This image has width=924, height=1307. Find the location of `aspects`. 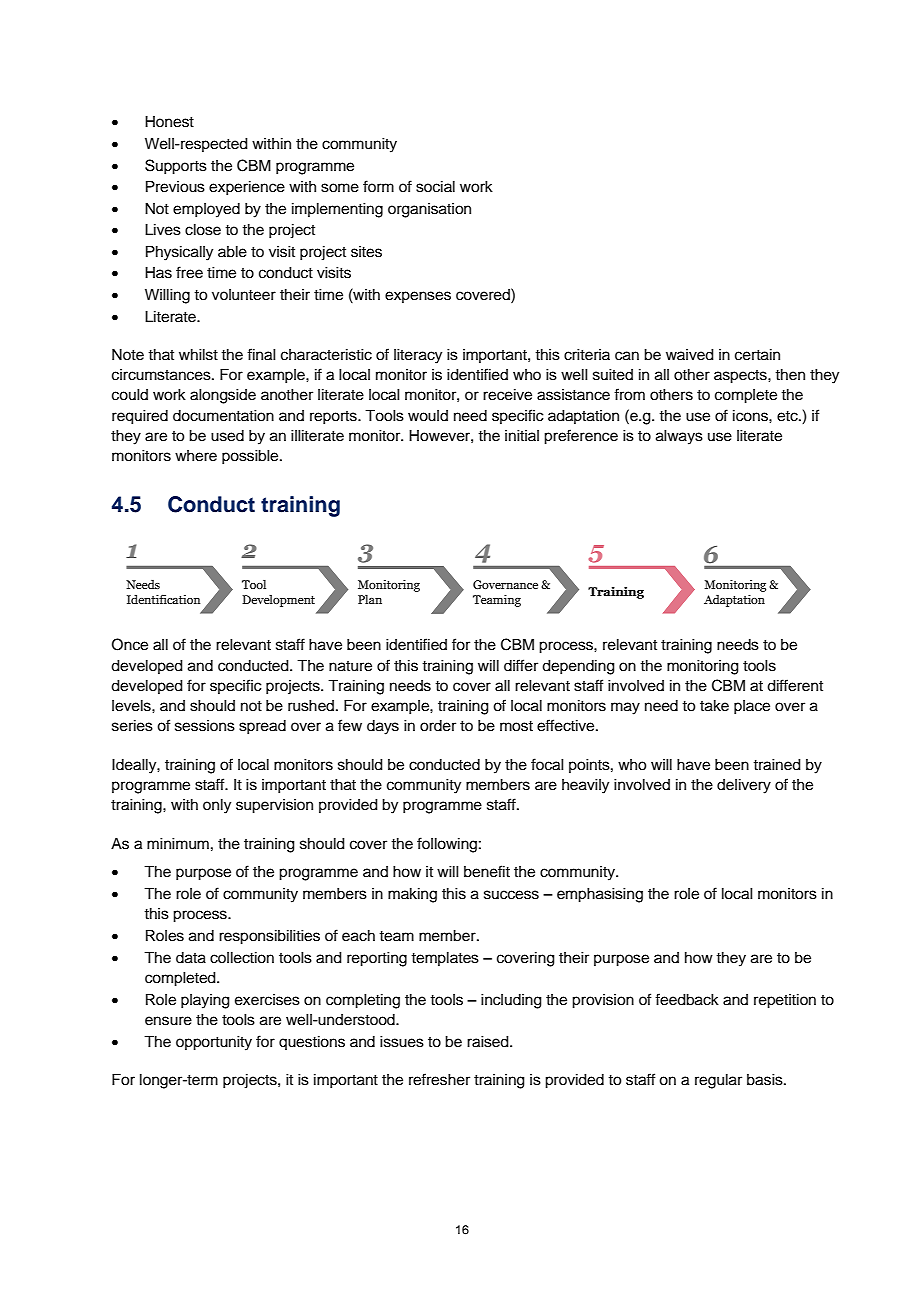

aspects is located at coordinates (741, 377).
